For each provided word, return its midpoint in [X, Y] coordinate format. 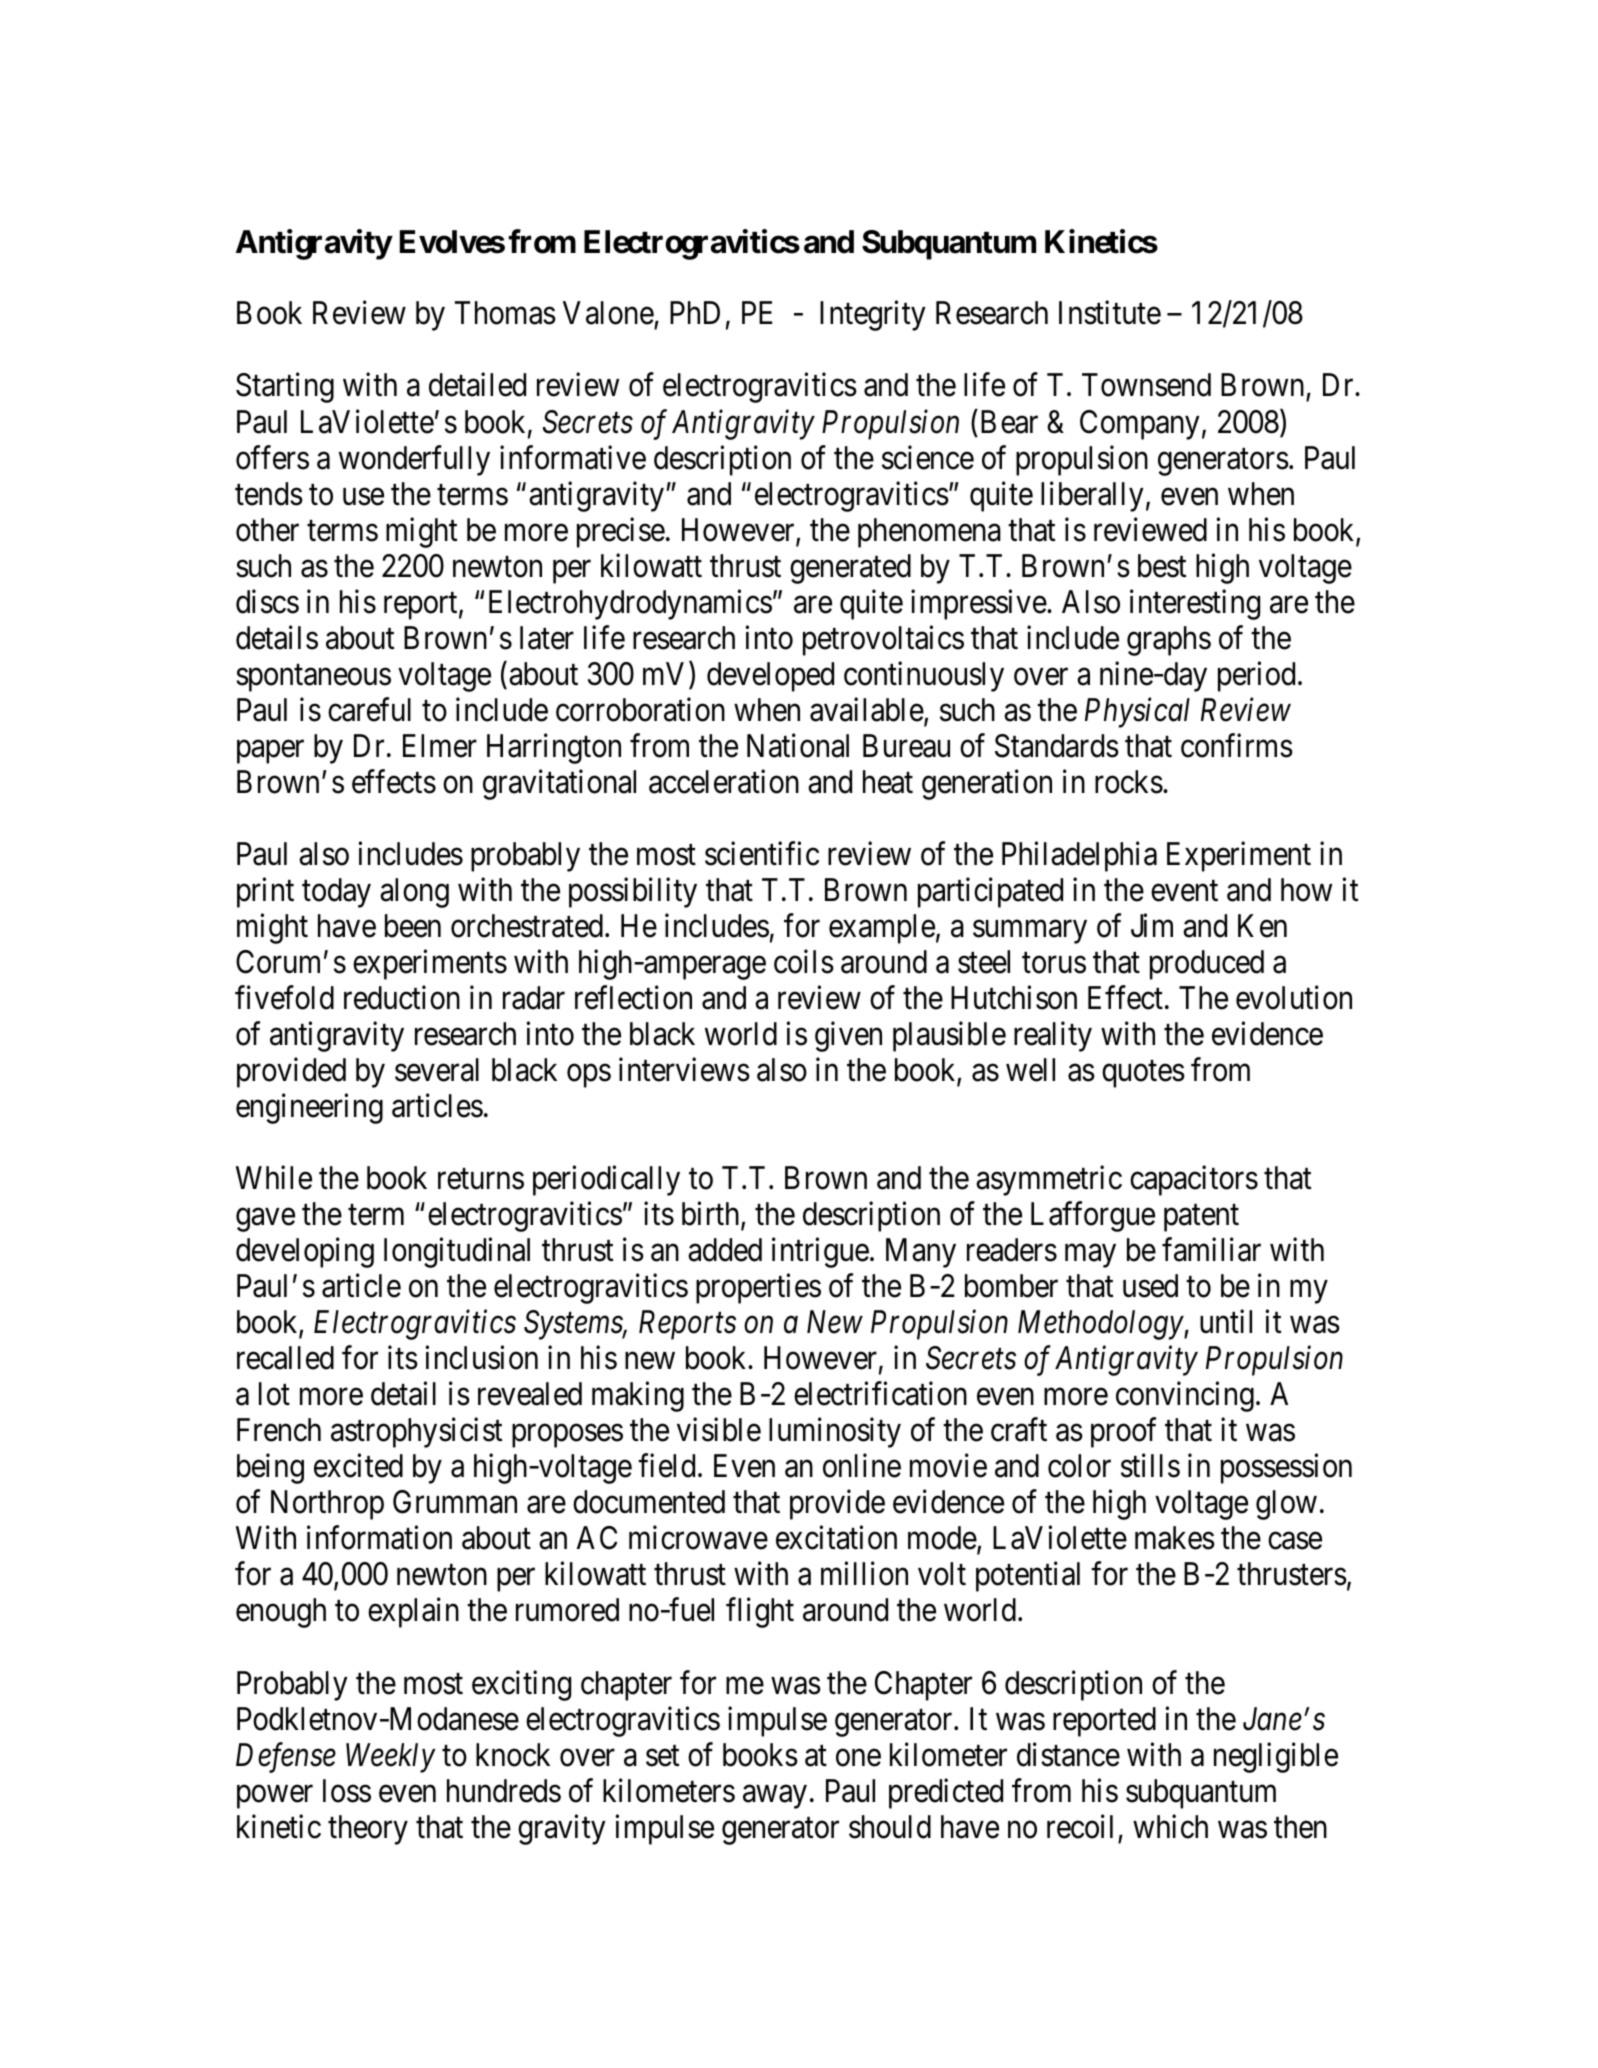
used [1150, 1286]
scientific [762, 854]
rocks [1129, 782]
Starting [285, 388]
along [414, 893]
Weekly [391, 1758]
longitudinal [457, 1253]
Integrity [873, 316]
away [775, 1797]
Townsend [1146, 385]
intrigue [820, 1253]
